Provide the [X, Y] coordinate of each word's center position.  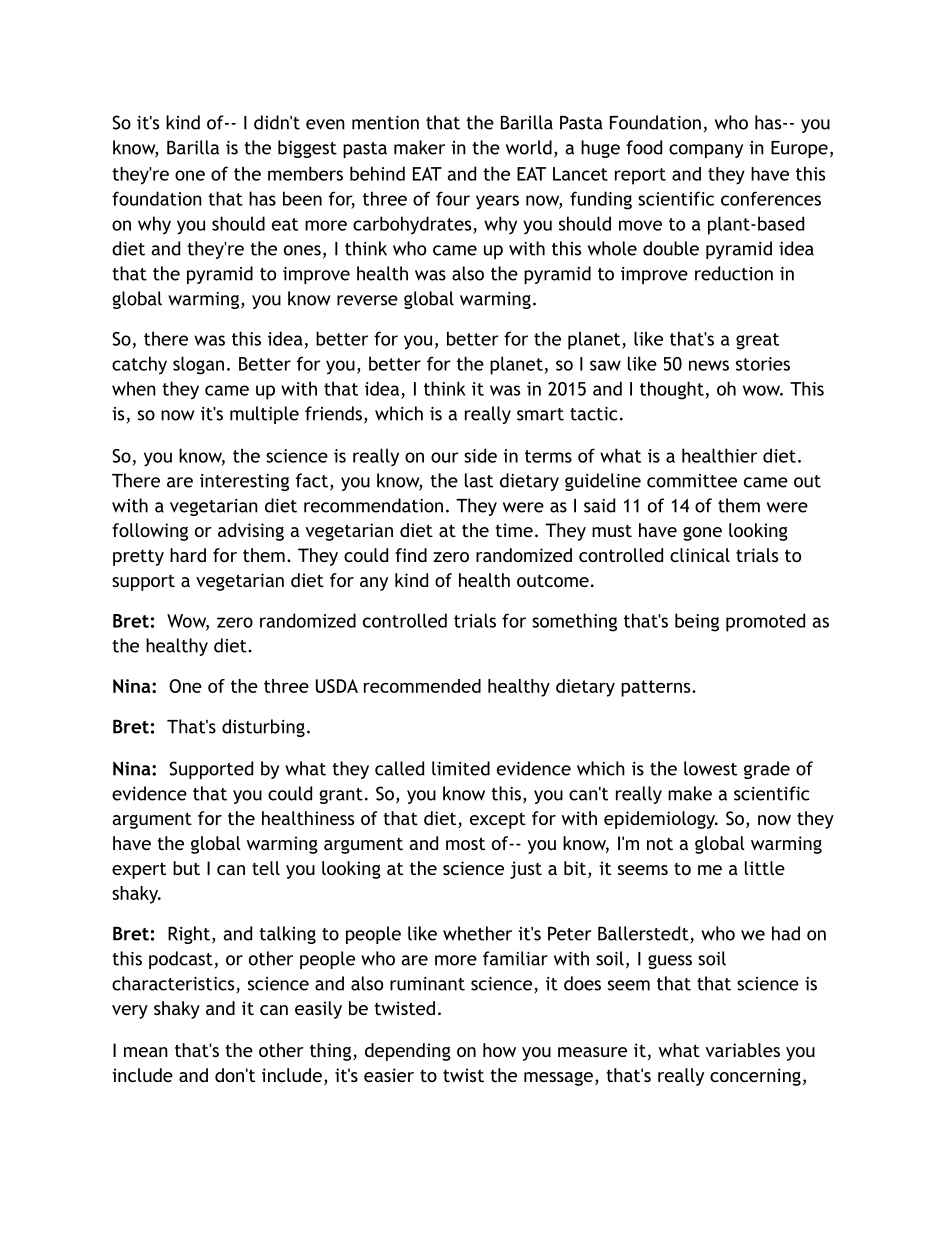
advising [251, 532]
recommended [422, 686]
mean [146, 1052]
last [479, 480]
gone [702, 534]
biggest [307, 149]
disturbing [263, 728]
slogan [198, 365]
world [529, 147]
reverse [367, 300]
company [706, 151]
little [765, 868]
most [465, 843]
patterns [657, 688]
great [757, 341]
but [186, 868]
